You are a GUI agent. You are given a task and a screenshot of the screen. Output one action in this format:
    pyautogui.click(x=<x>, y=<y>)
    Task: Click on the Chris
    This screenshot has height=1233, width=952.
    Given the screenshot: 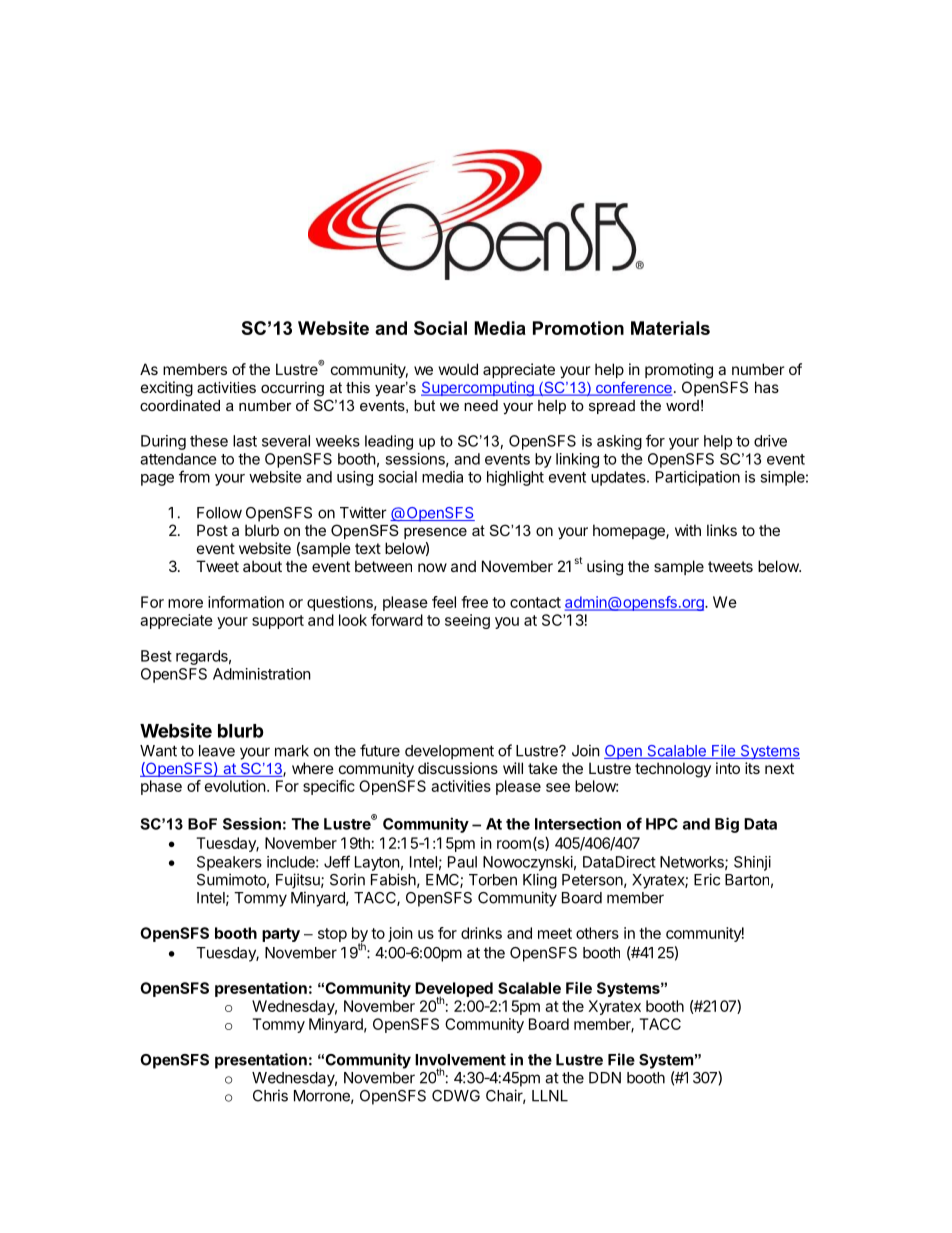 What is the action you would take?
    pyautogui.click(x=270, y=1095)
